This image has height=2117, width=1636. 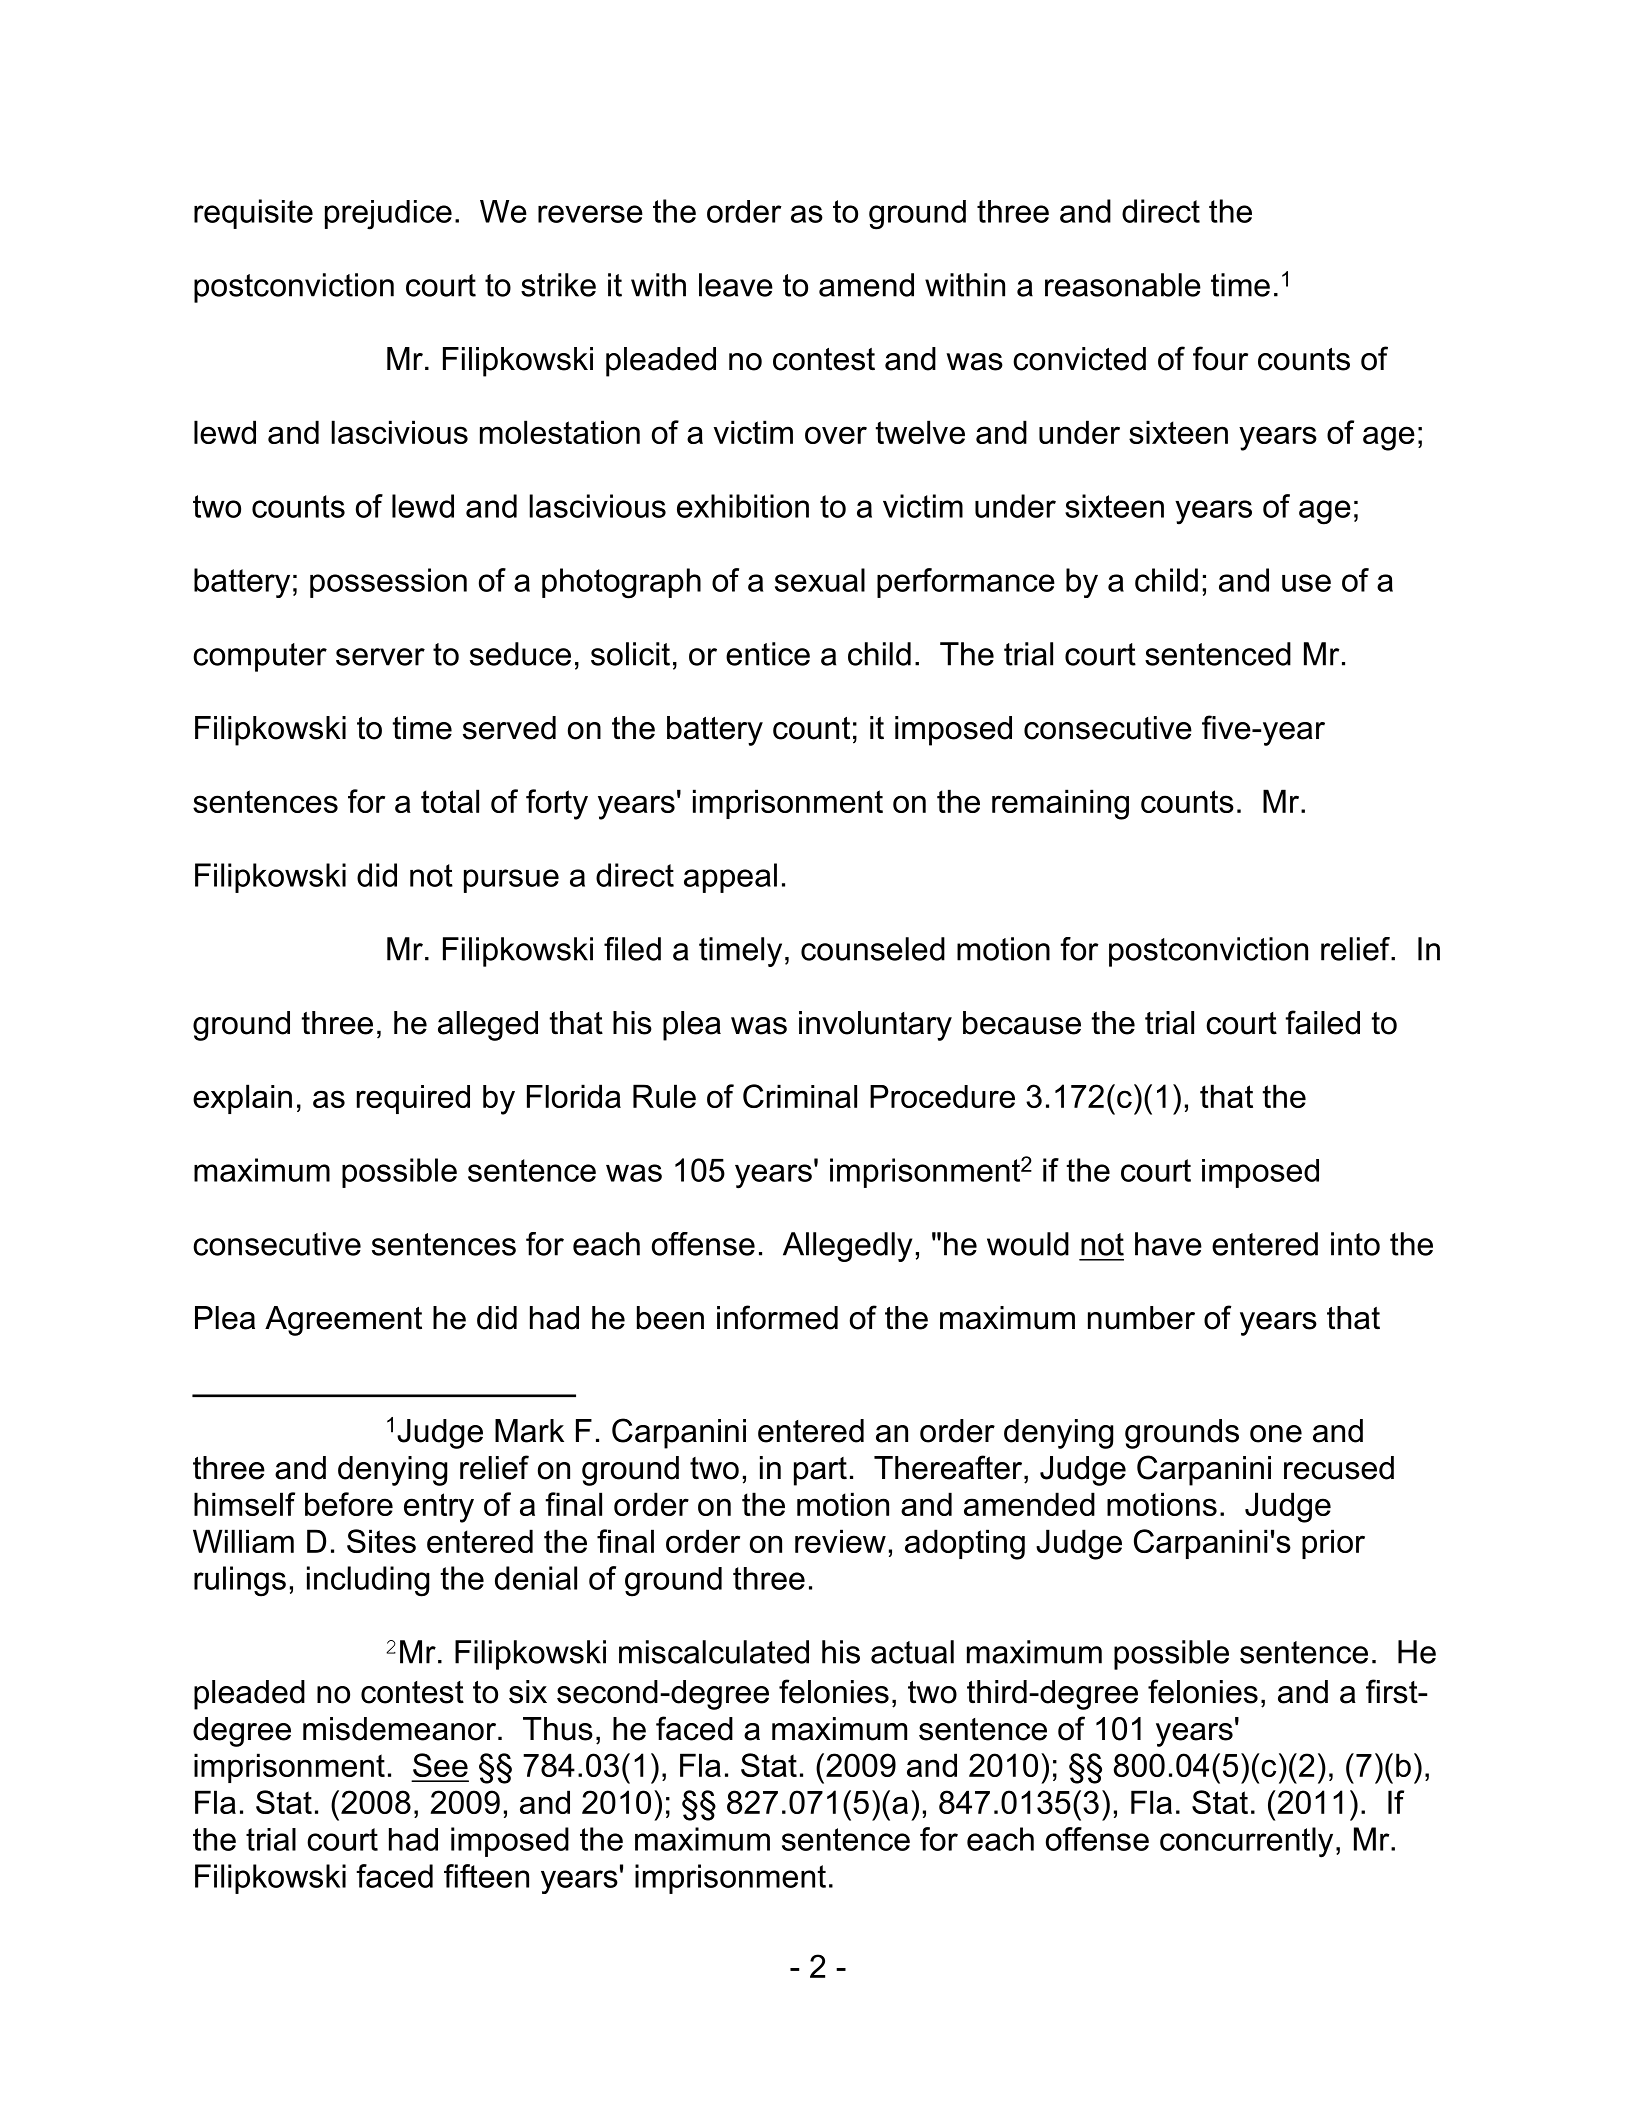 I want to click on reasonable, so click(x=1123, y=285).
